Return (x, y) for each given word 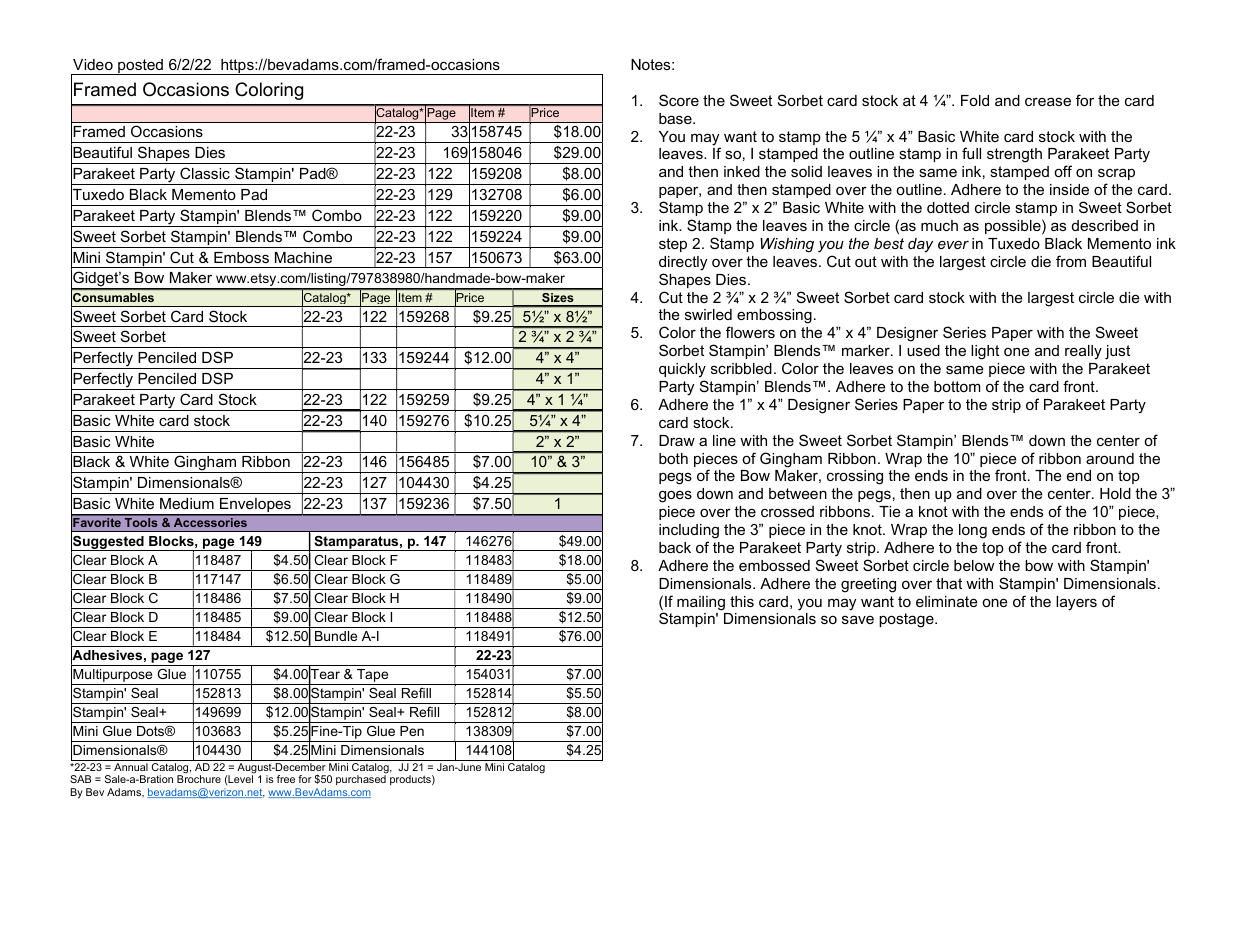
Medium (187, 503)
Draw (677, 440)
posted (140, 67)
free (286, 779)
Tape (373, 677)
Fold (975, 100)
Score (679, 100)
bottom (957, 386)
